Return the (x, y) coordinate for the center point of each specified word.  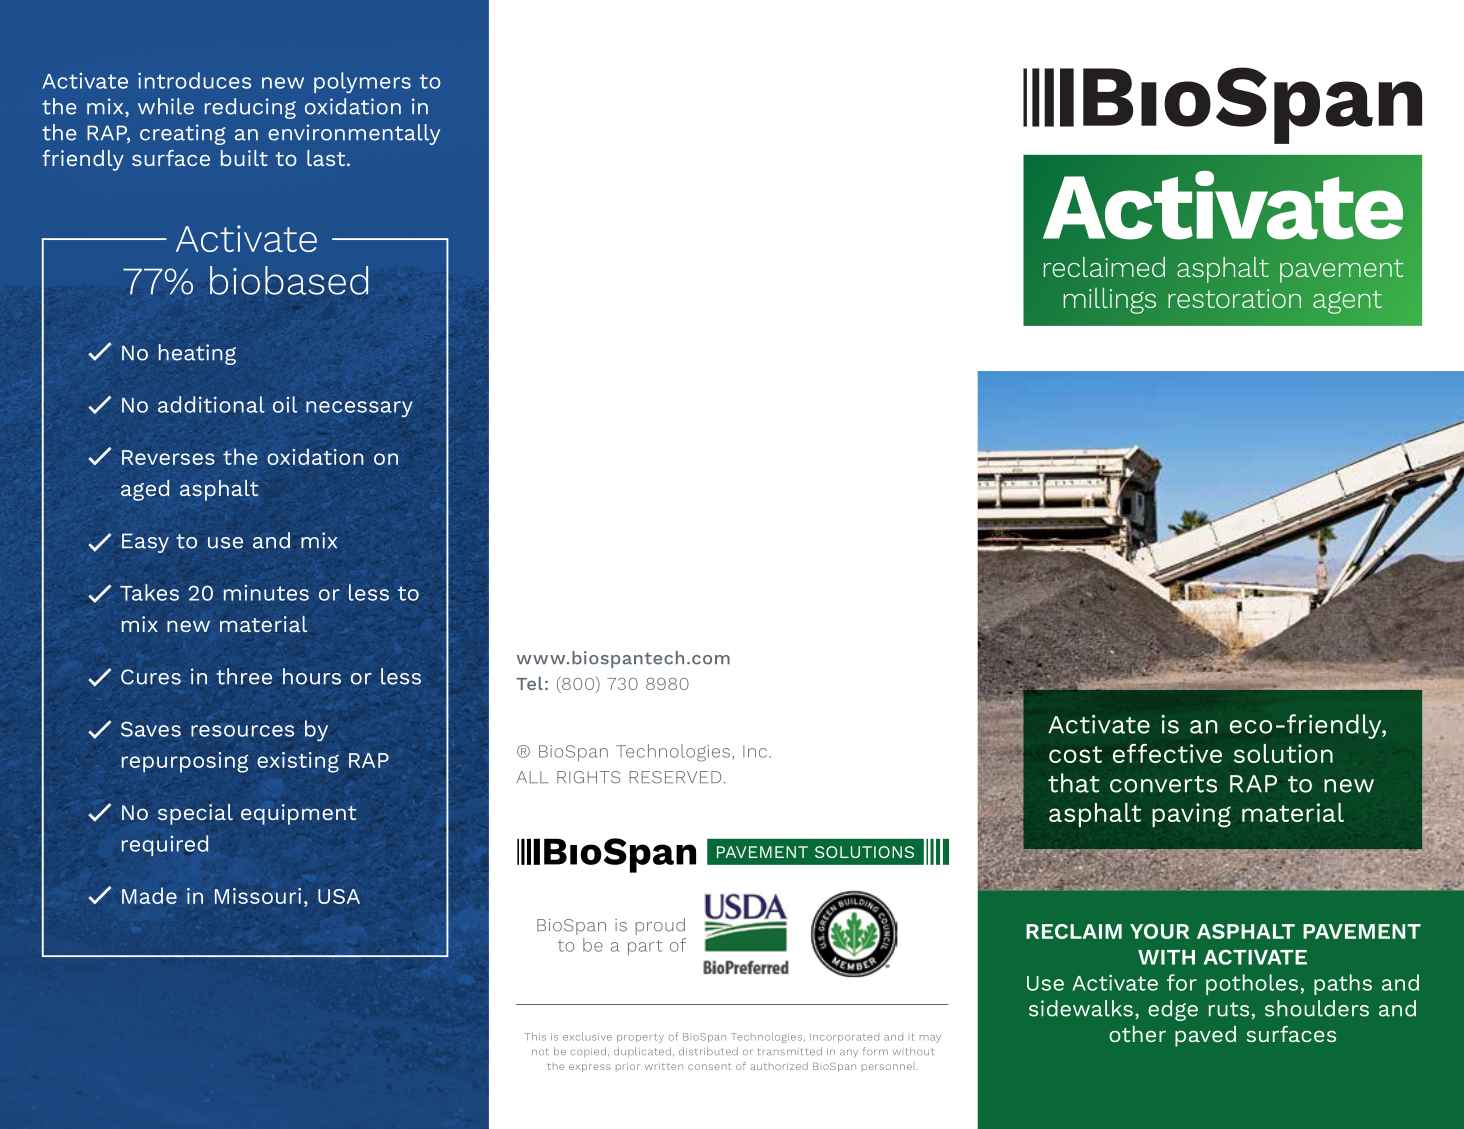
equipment (299, 814)
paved (1205, 1036)
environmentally (354, 134)
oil (285, 404)
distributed (708, 1051)
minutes (266, 593)
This (535, 1037)
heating (197, 354)
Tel (529, 683)
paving (1191, 815)
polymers (362, 82)
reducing (250, 108)
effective (1167, 753)
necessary (359, 409)
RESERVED (675, 777)
